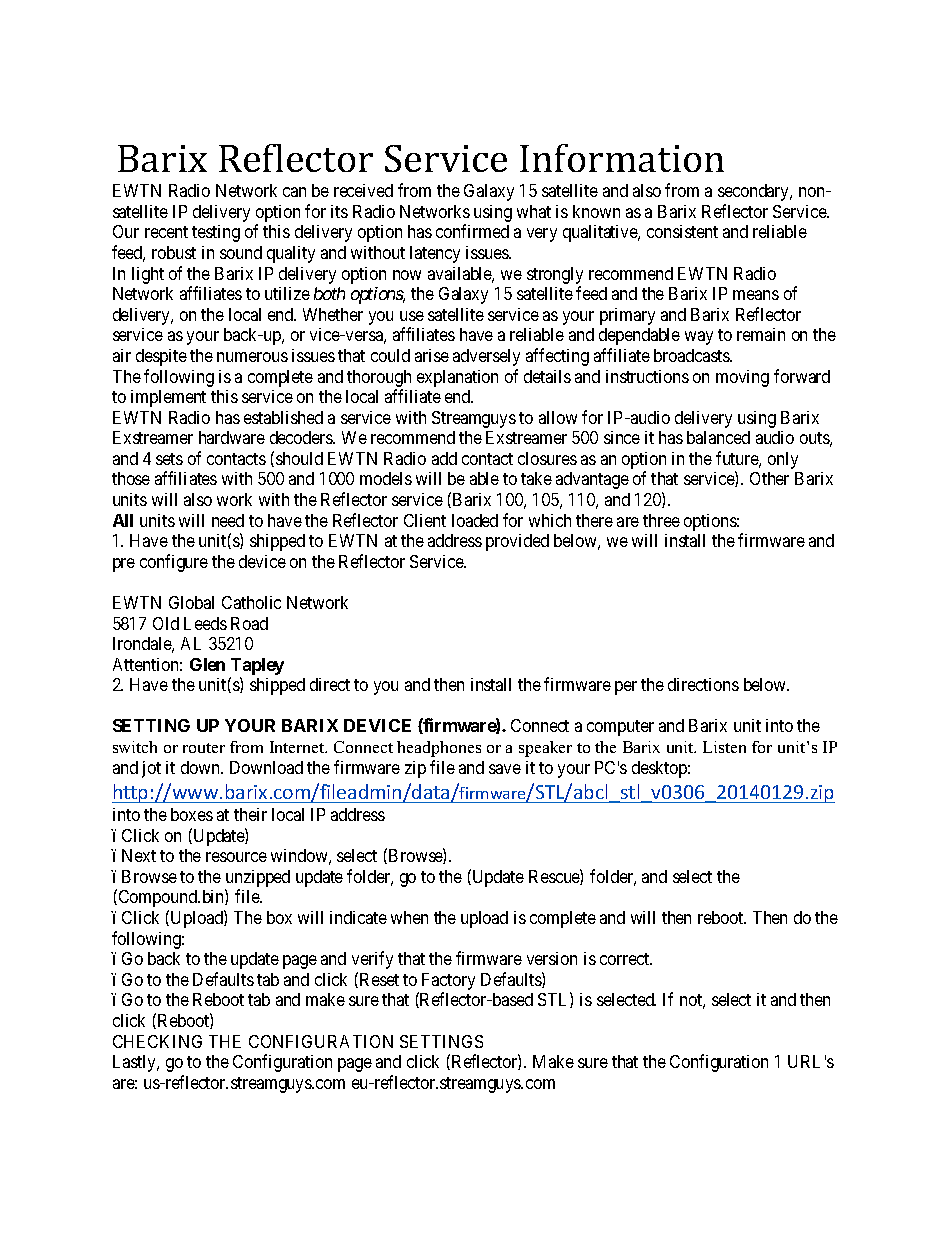 This screenshot has height=1233, width=952. What do you see at coordinates (204, 748) in the screenshot?
I see `router` at bounding box center [204, 748].
